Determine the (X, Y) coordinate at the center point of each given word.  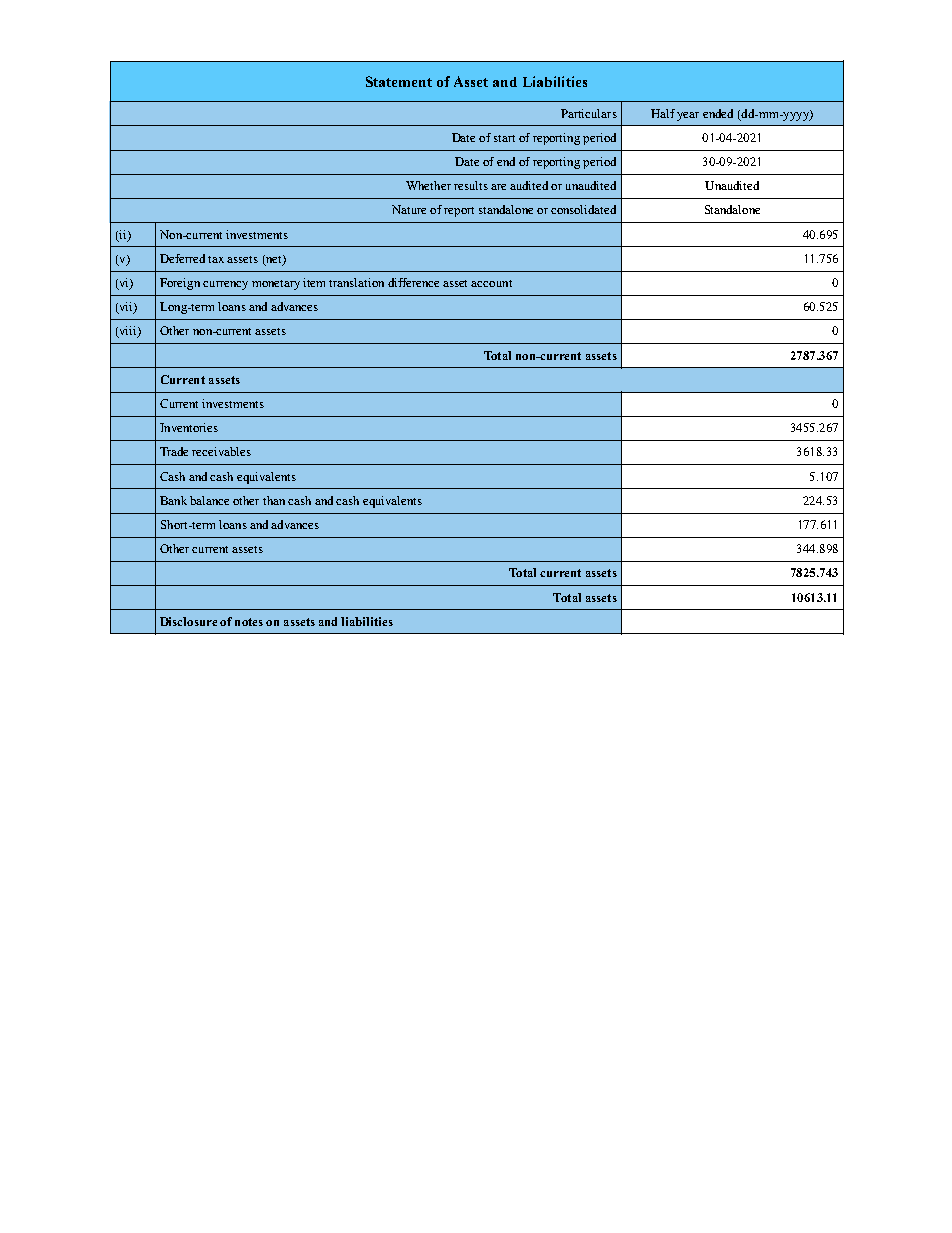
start (504, 138)
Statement (399, 81)
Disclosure (188, 621)
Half (663, 113)
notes (249, 622)
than (274, 500)
